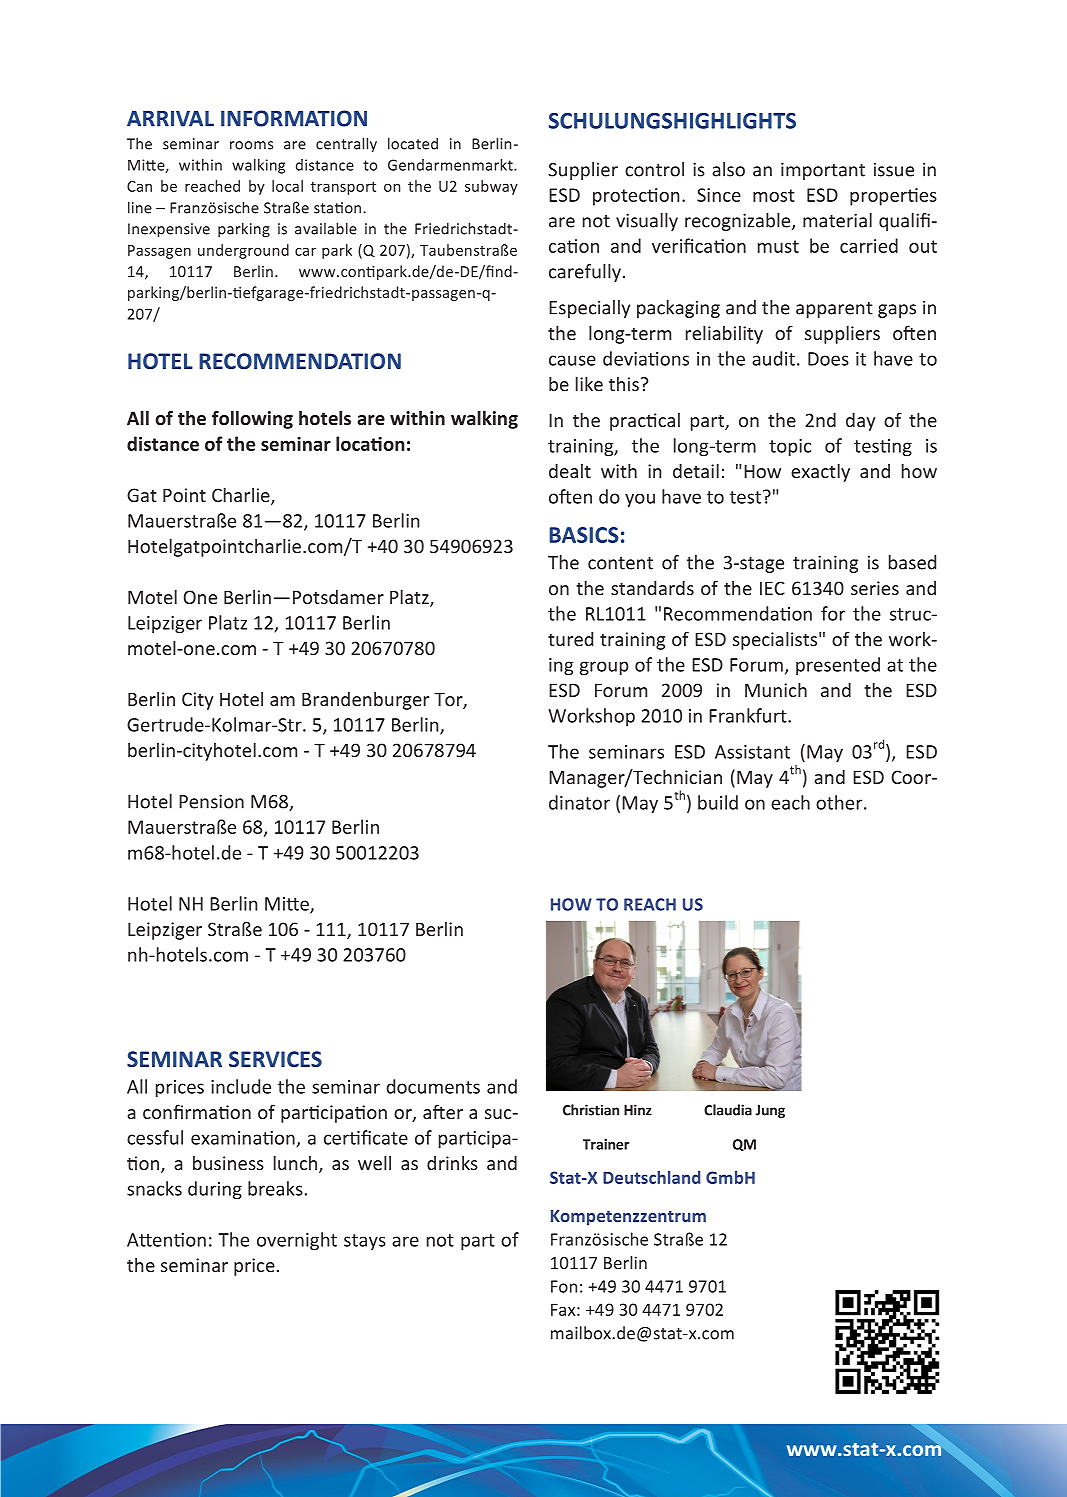 This screenshot has height=1497, width=1067. What do you see at coordinates (570, 471) in the screenshot?
I see `dealt` at bounding box center [570, 471].
